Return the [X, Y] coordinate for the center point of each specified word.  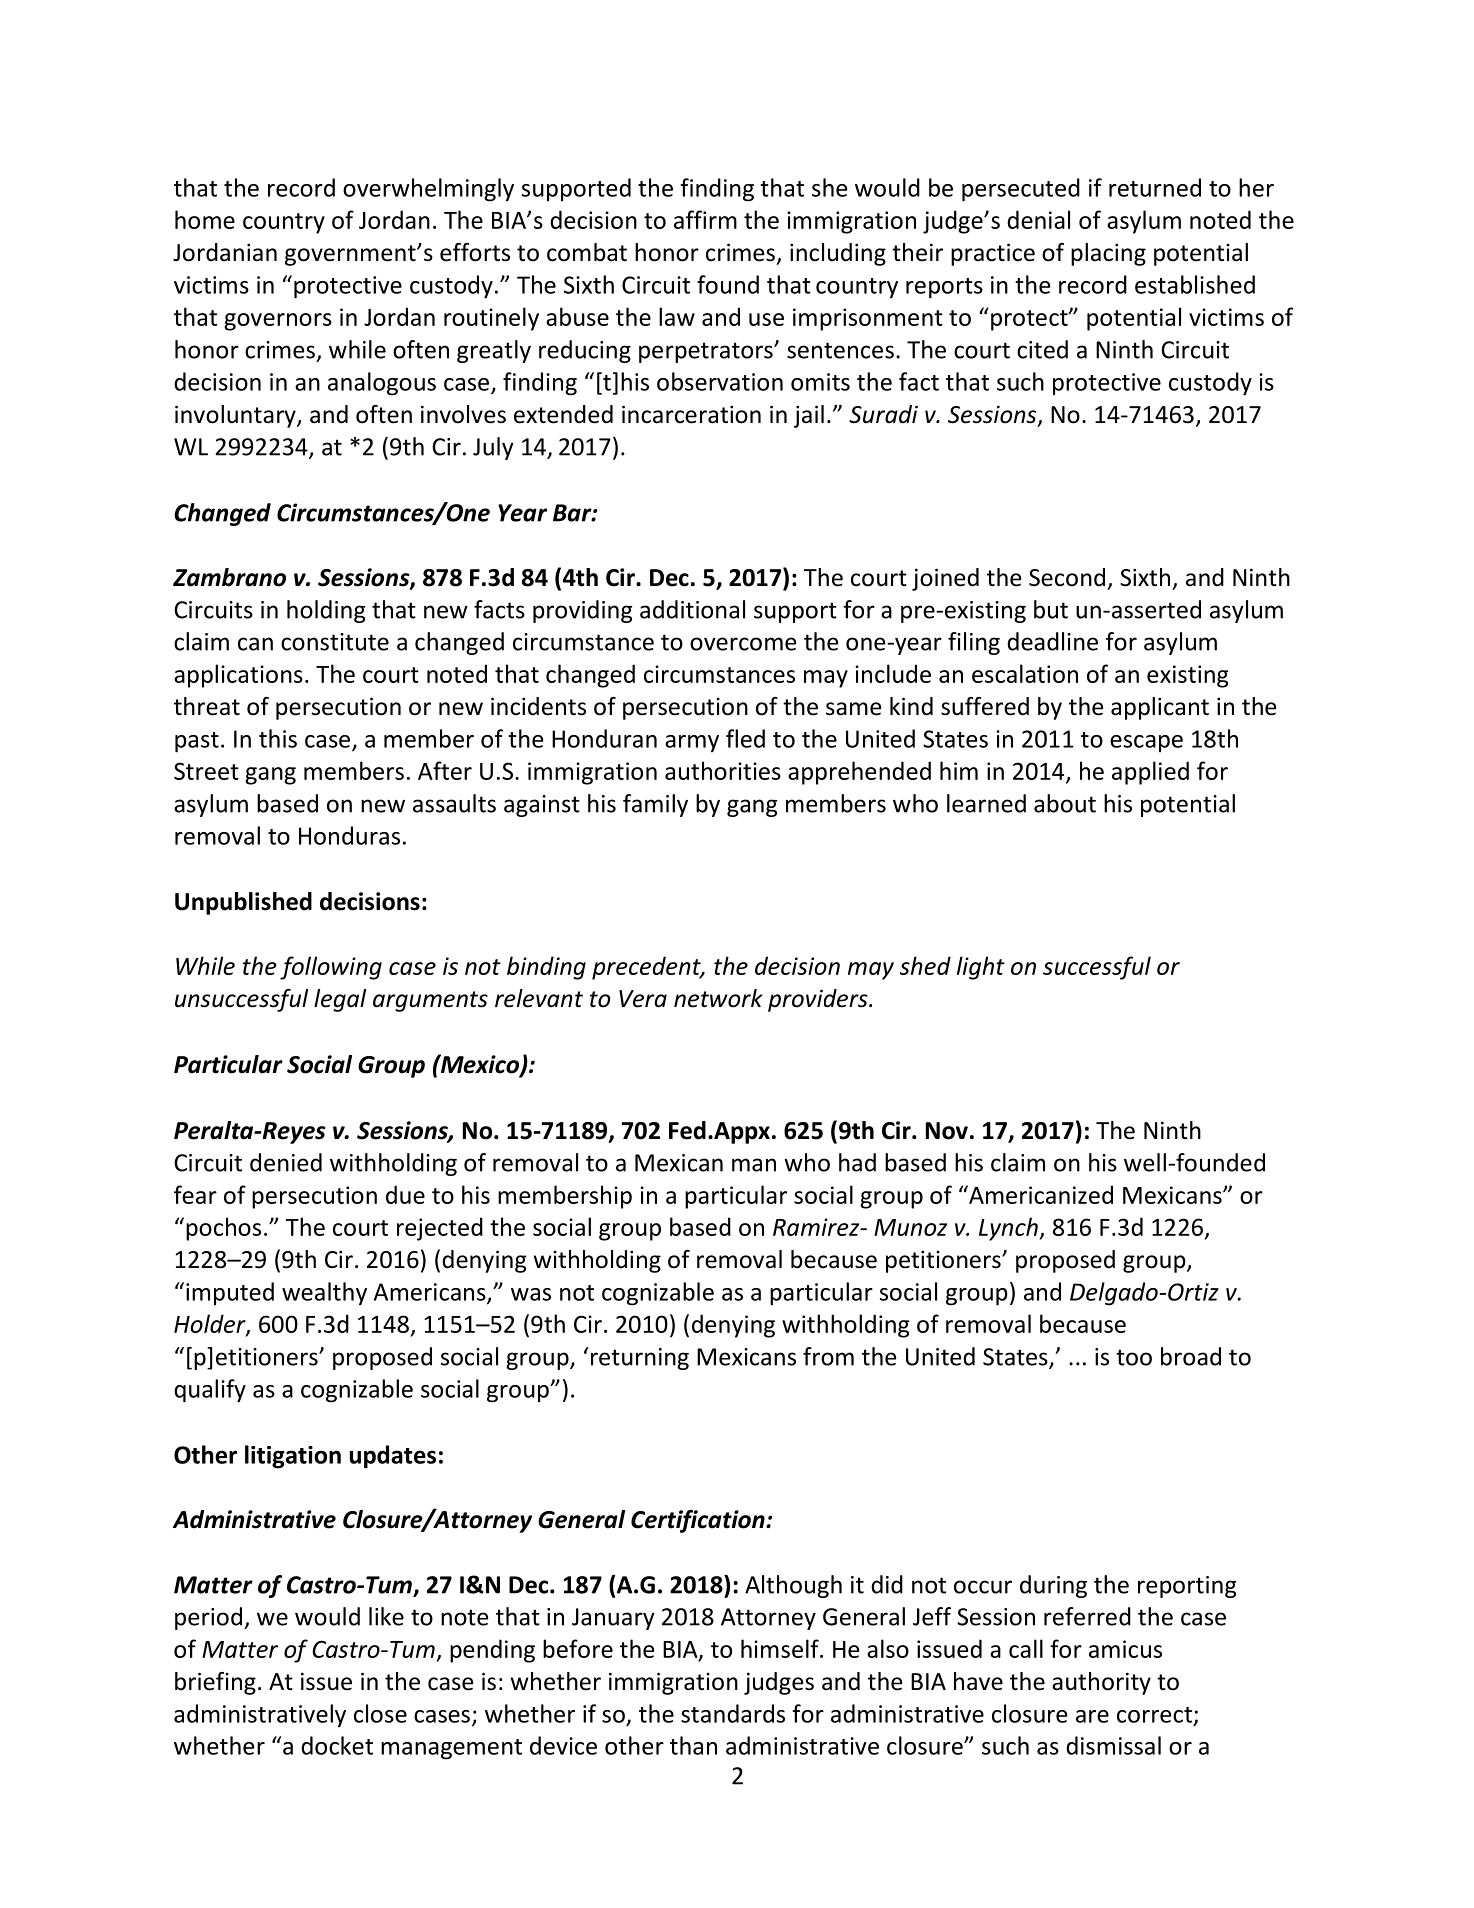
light [981, 968]
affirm [705, 219]
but [1051, 609]
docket [337, 1745]
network [718, 998]
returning [640, 1359]
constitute [335, 642]
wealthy [324, 1293]
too [1134, 1357]
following [331, 968]
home [205, 219]
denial [1038, 219]
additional [692, 609]
